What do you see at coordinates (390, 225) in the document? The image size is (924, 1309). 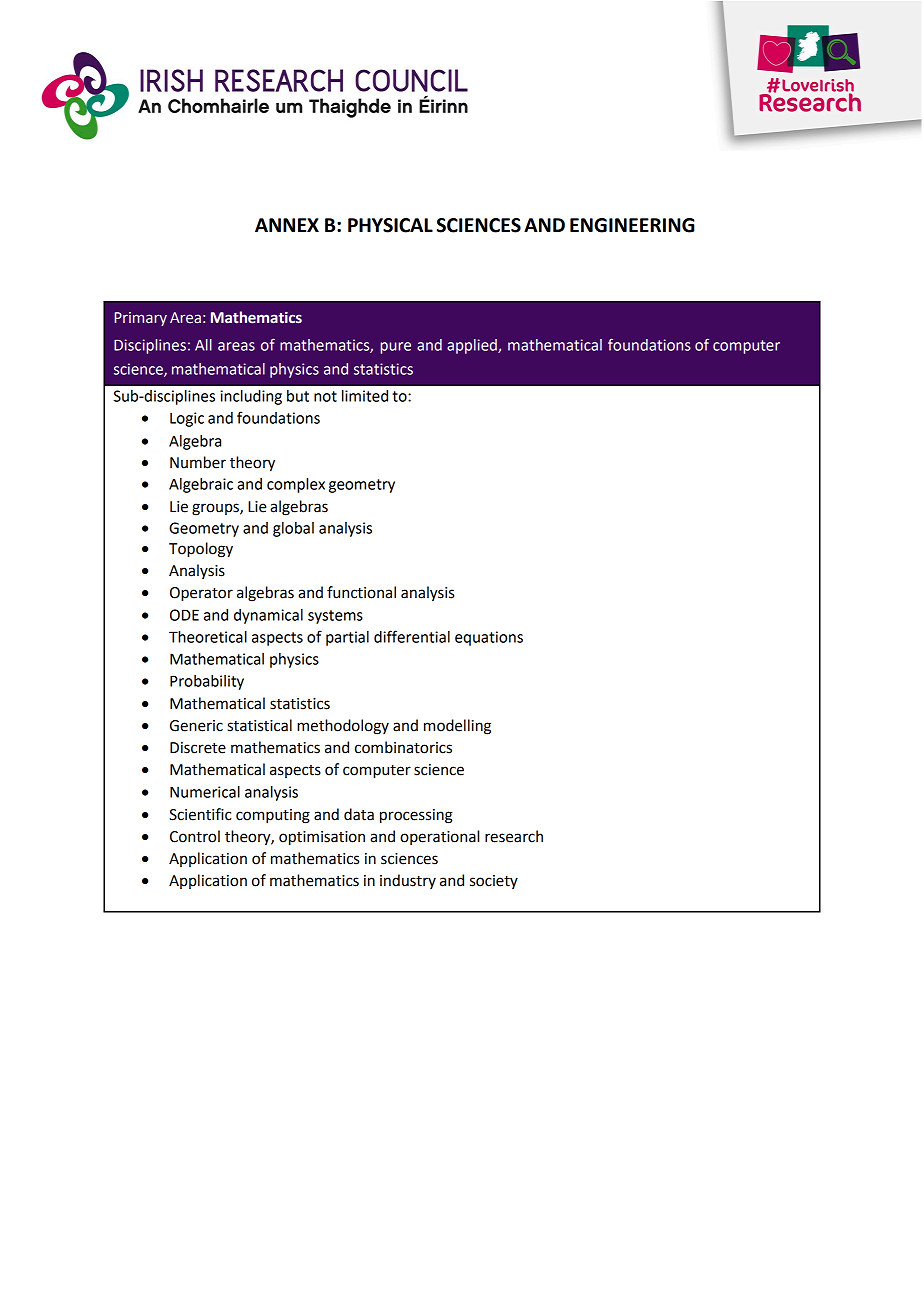 I see `PHYSICAL` at bounding box center [390, 225].
